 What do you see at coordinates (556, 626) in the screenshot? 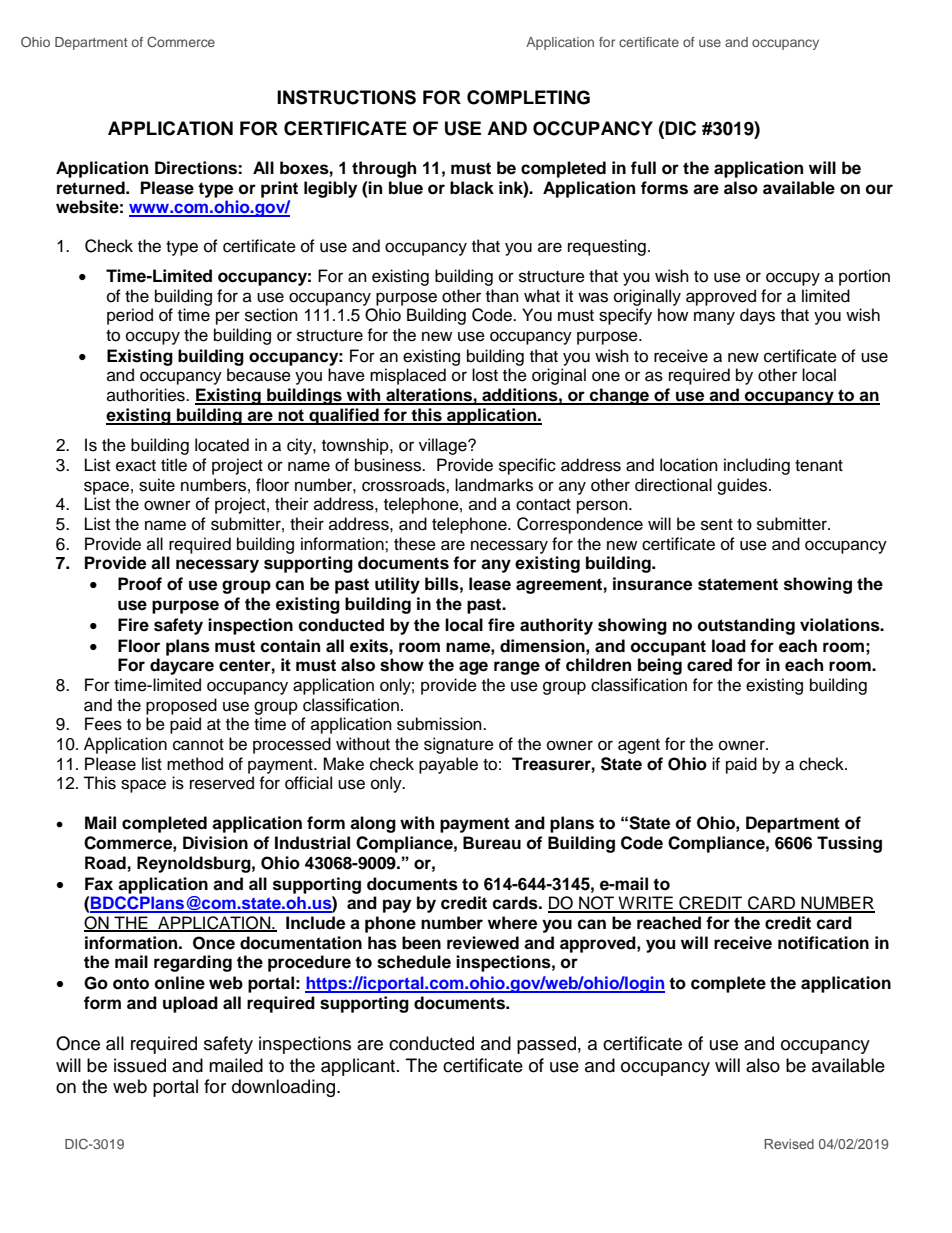
I see `authority` at bounding box center [556, 626].
